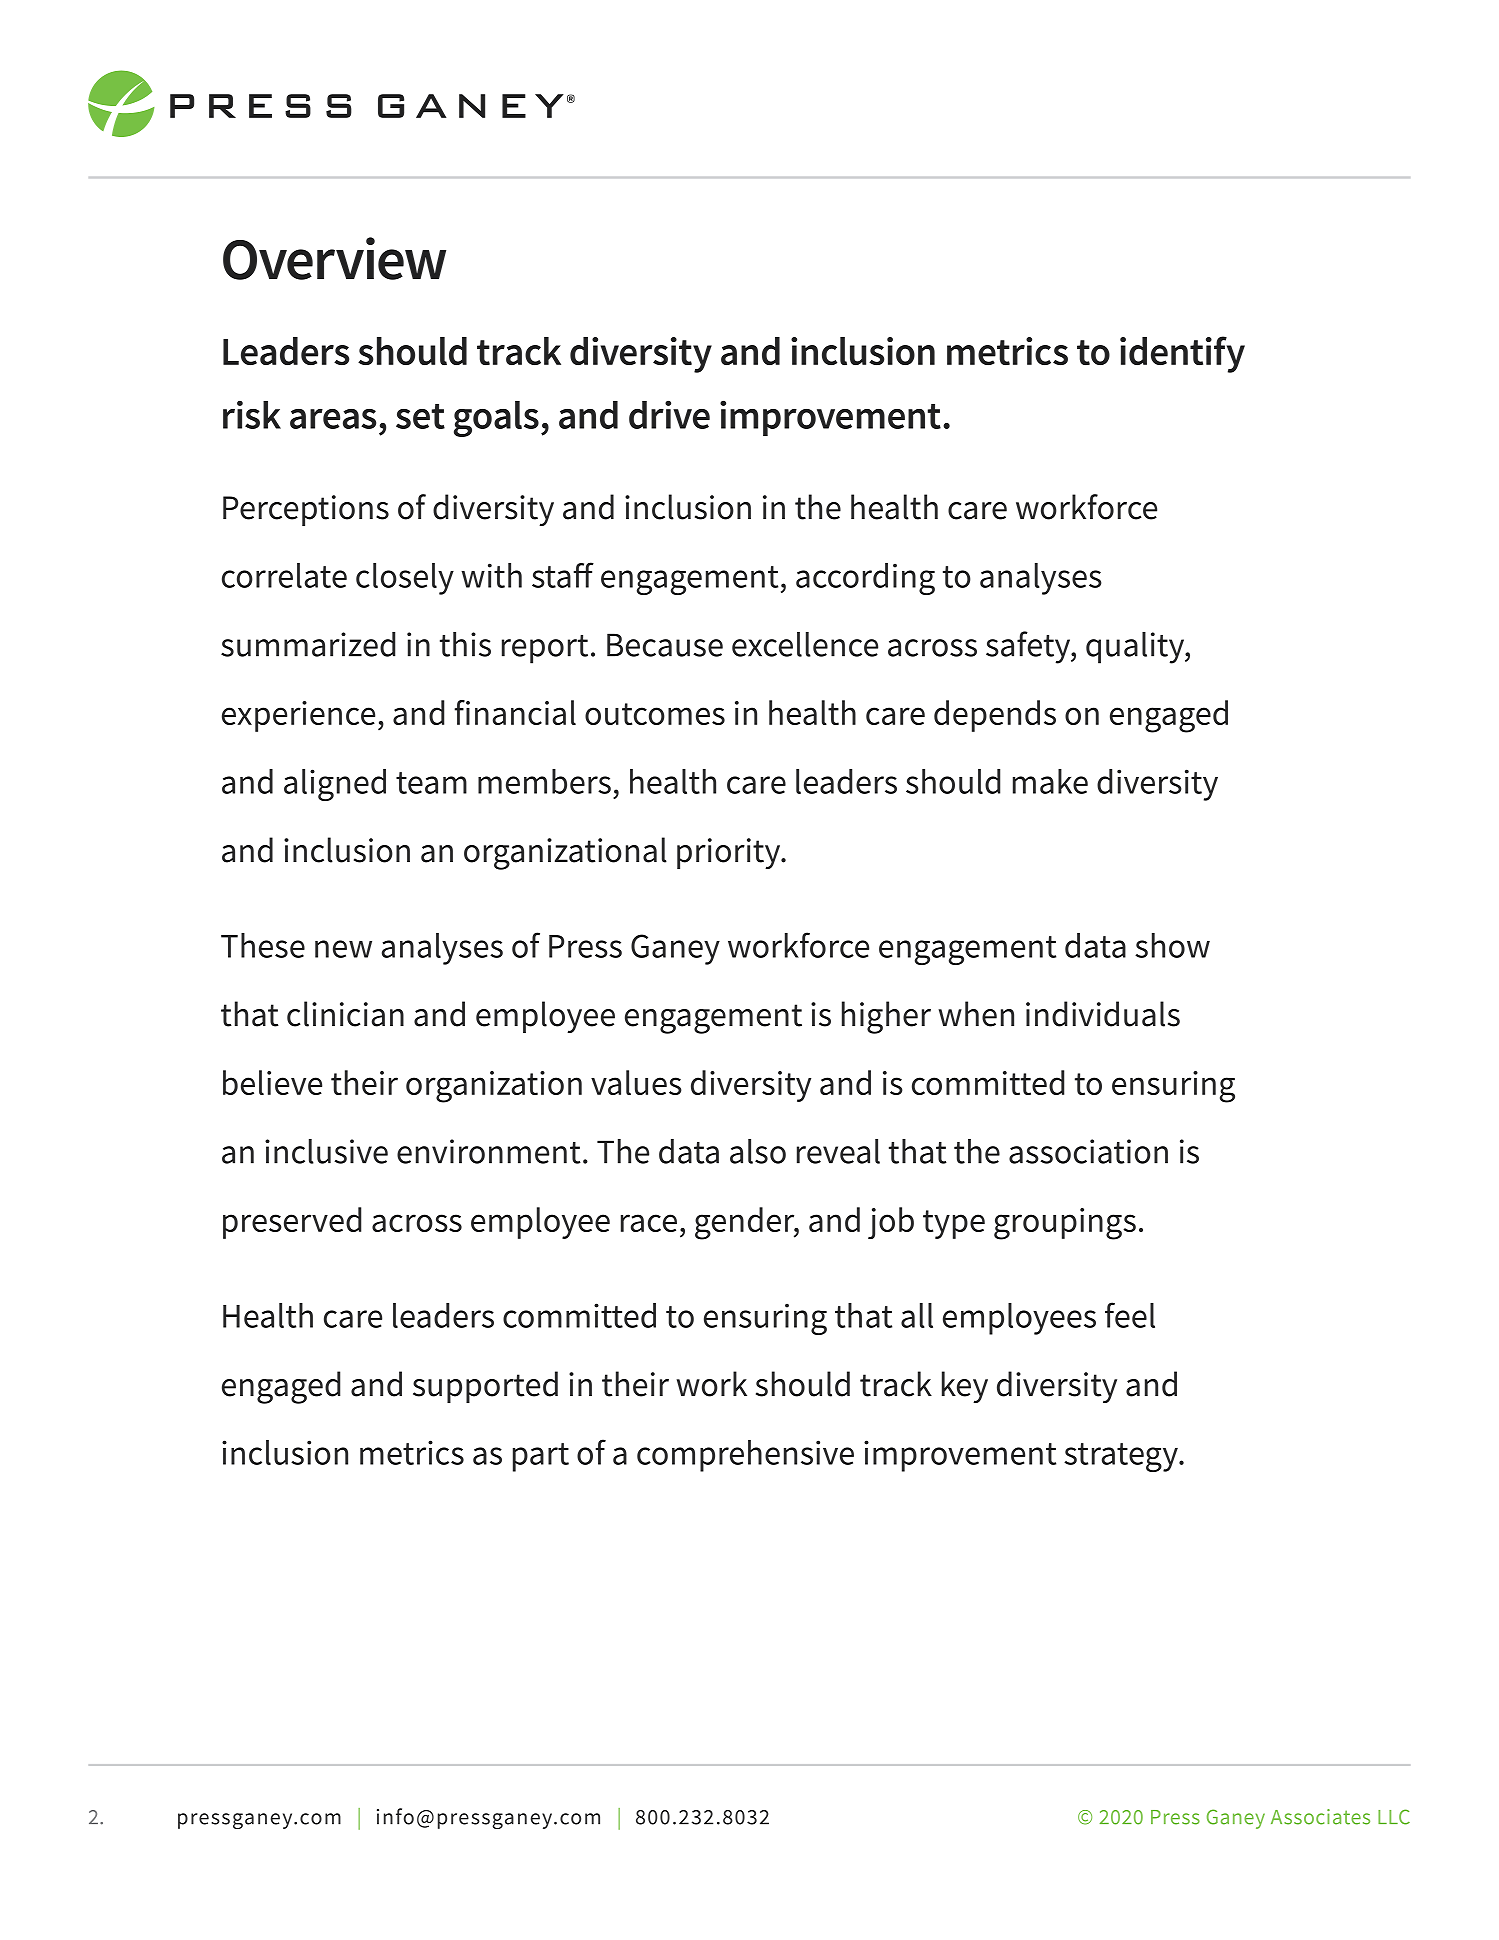 The image size is (1499, 1940). Describe the element at coordinates (917, 1315) in the image. I see `all` at that location.
